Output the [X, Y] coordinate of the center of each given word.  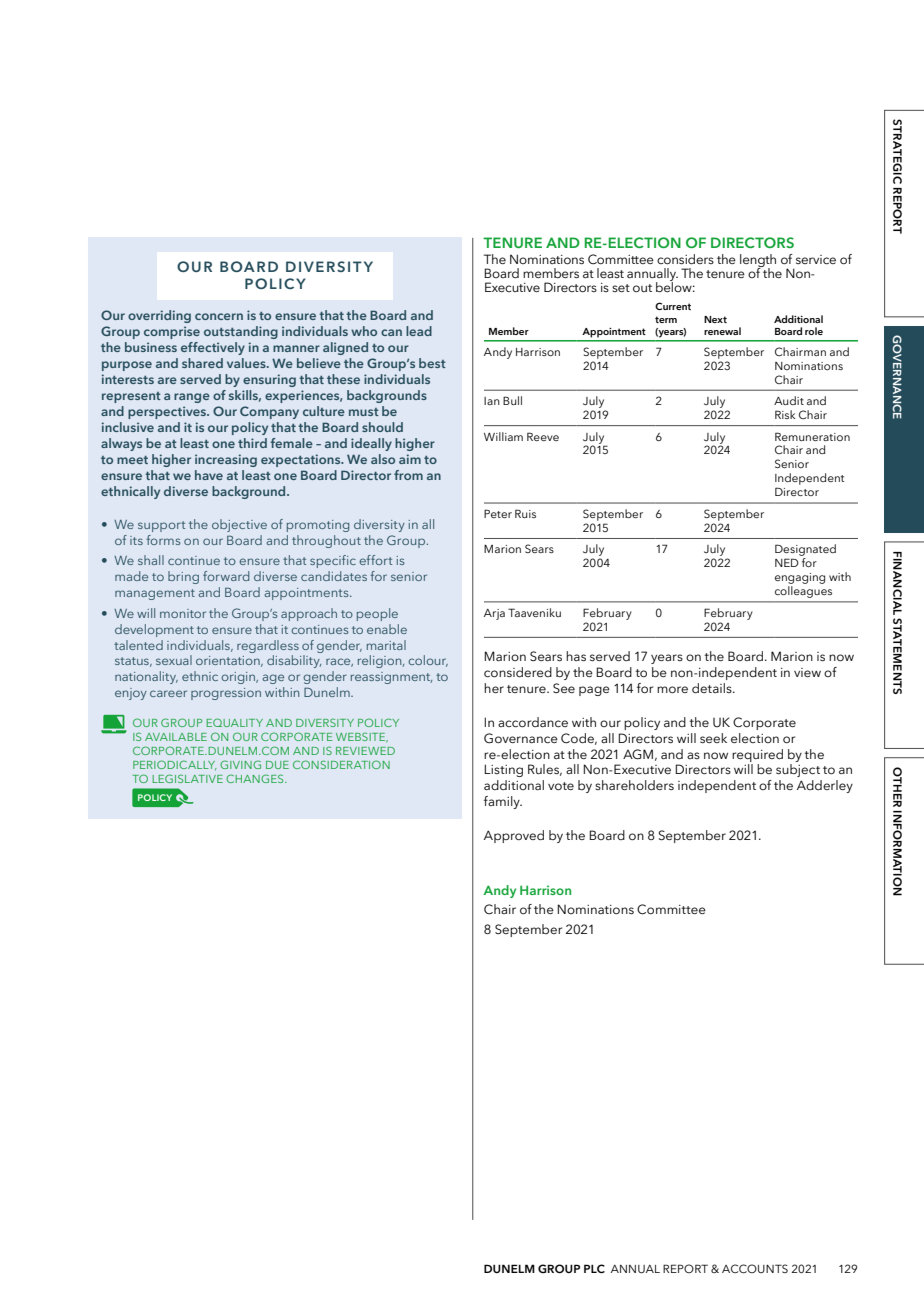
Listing [503, 770]
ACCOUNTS [755, 1268]
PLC [594, 1268]
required [757, 755]
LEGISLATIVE [187, 778]
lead [419, 331]
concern [219, 316]
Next [715, 319]
